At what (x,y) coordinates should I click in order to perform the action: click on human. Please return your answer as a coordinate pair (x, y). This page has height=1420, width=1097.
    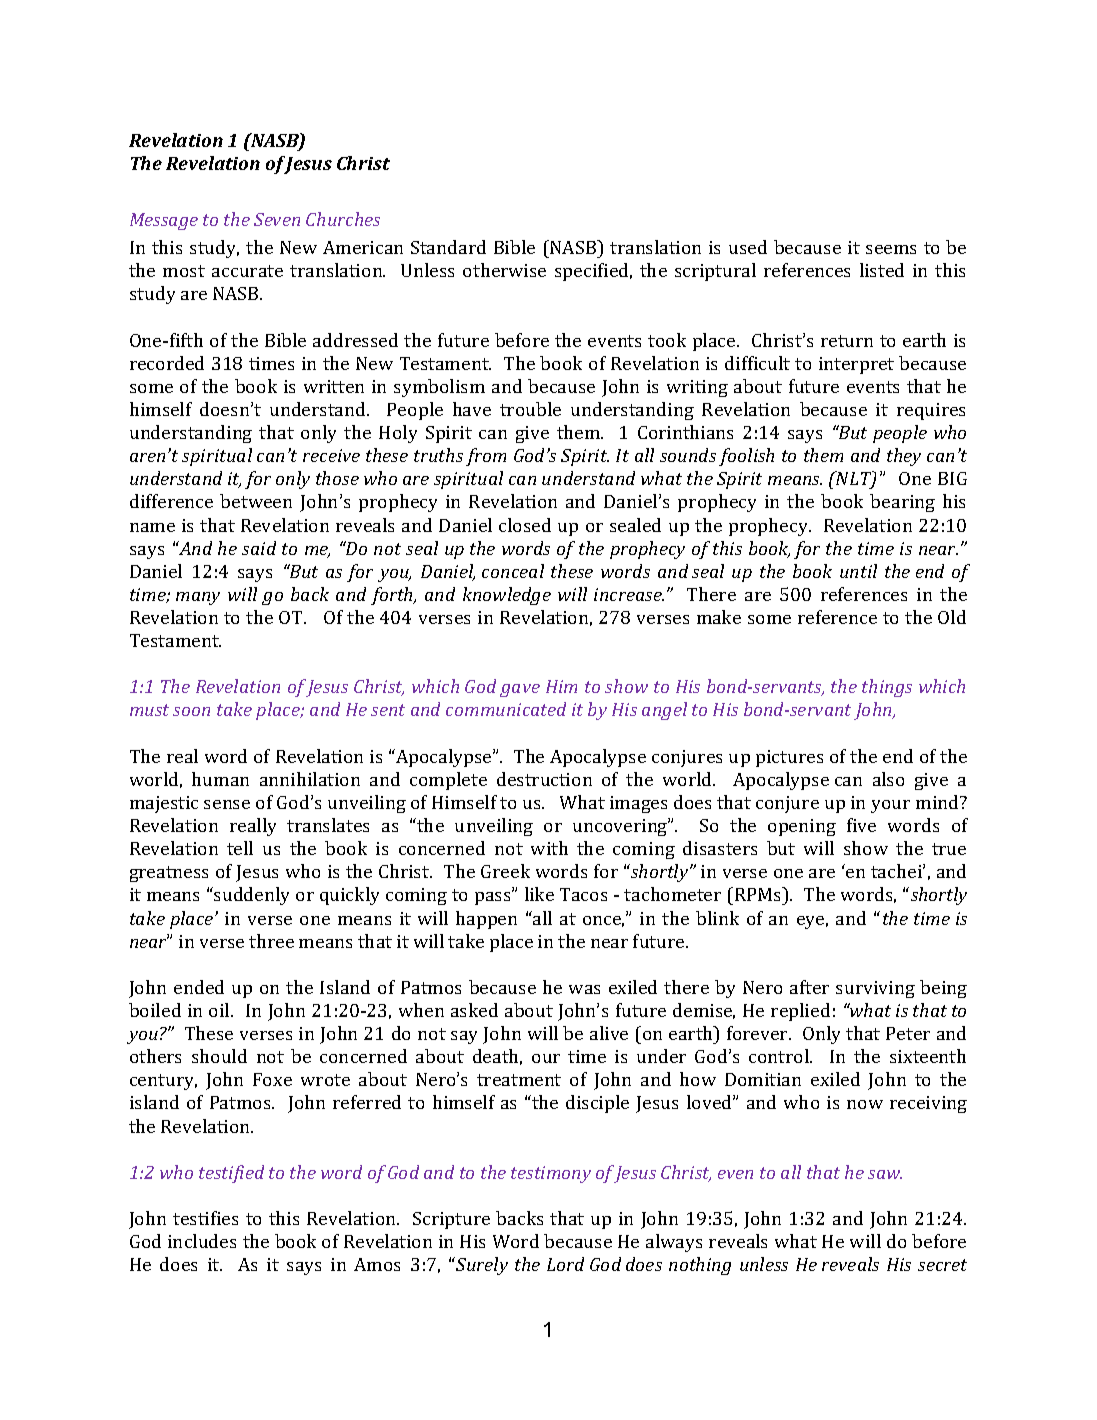
    Looking at the image, I should click on (220, 779).
